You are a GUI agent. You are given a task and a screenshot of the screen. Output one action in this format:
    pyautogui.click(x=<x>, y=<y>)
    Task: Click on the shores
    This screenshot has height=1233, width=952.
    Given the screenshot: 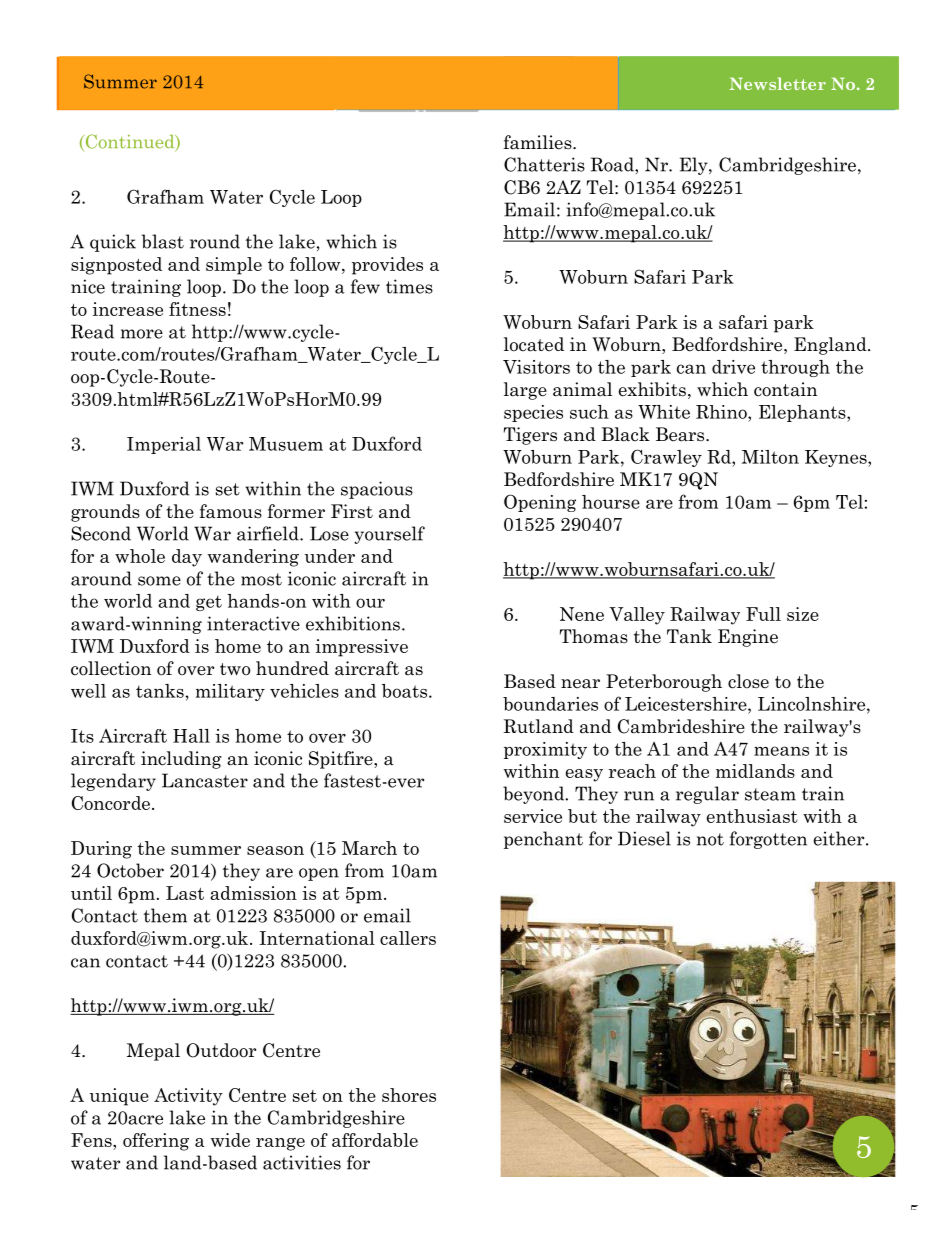 What is the action you would take?
    pyautogui.click(x=409, y=1095)
